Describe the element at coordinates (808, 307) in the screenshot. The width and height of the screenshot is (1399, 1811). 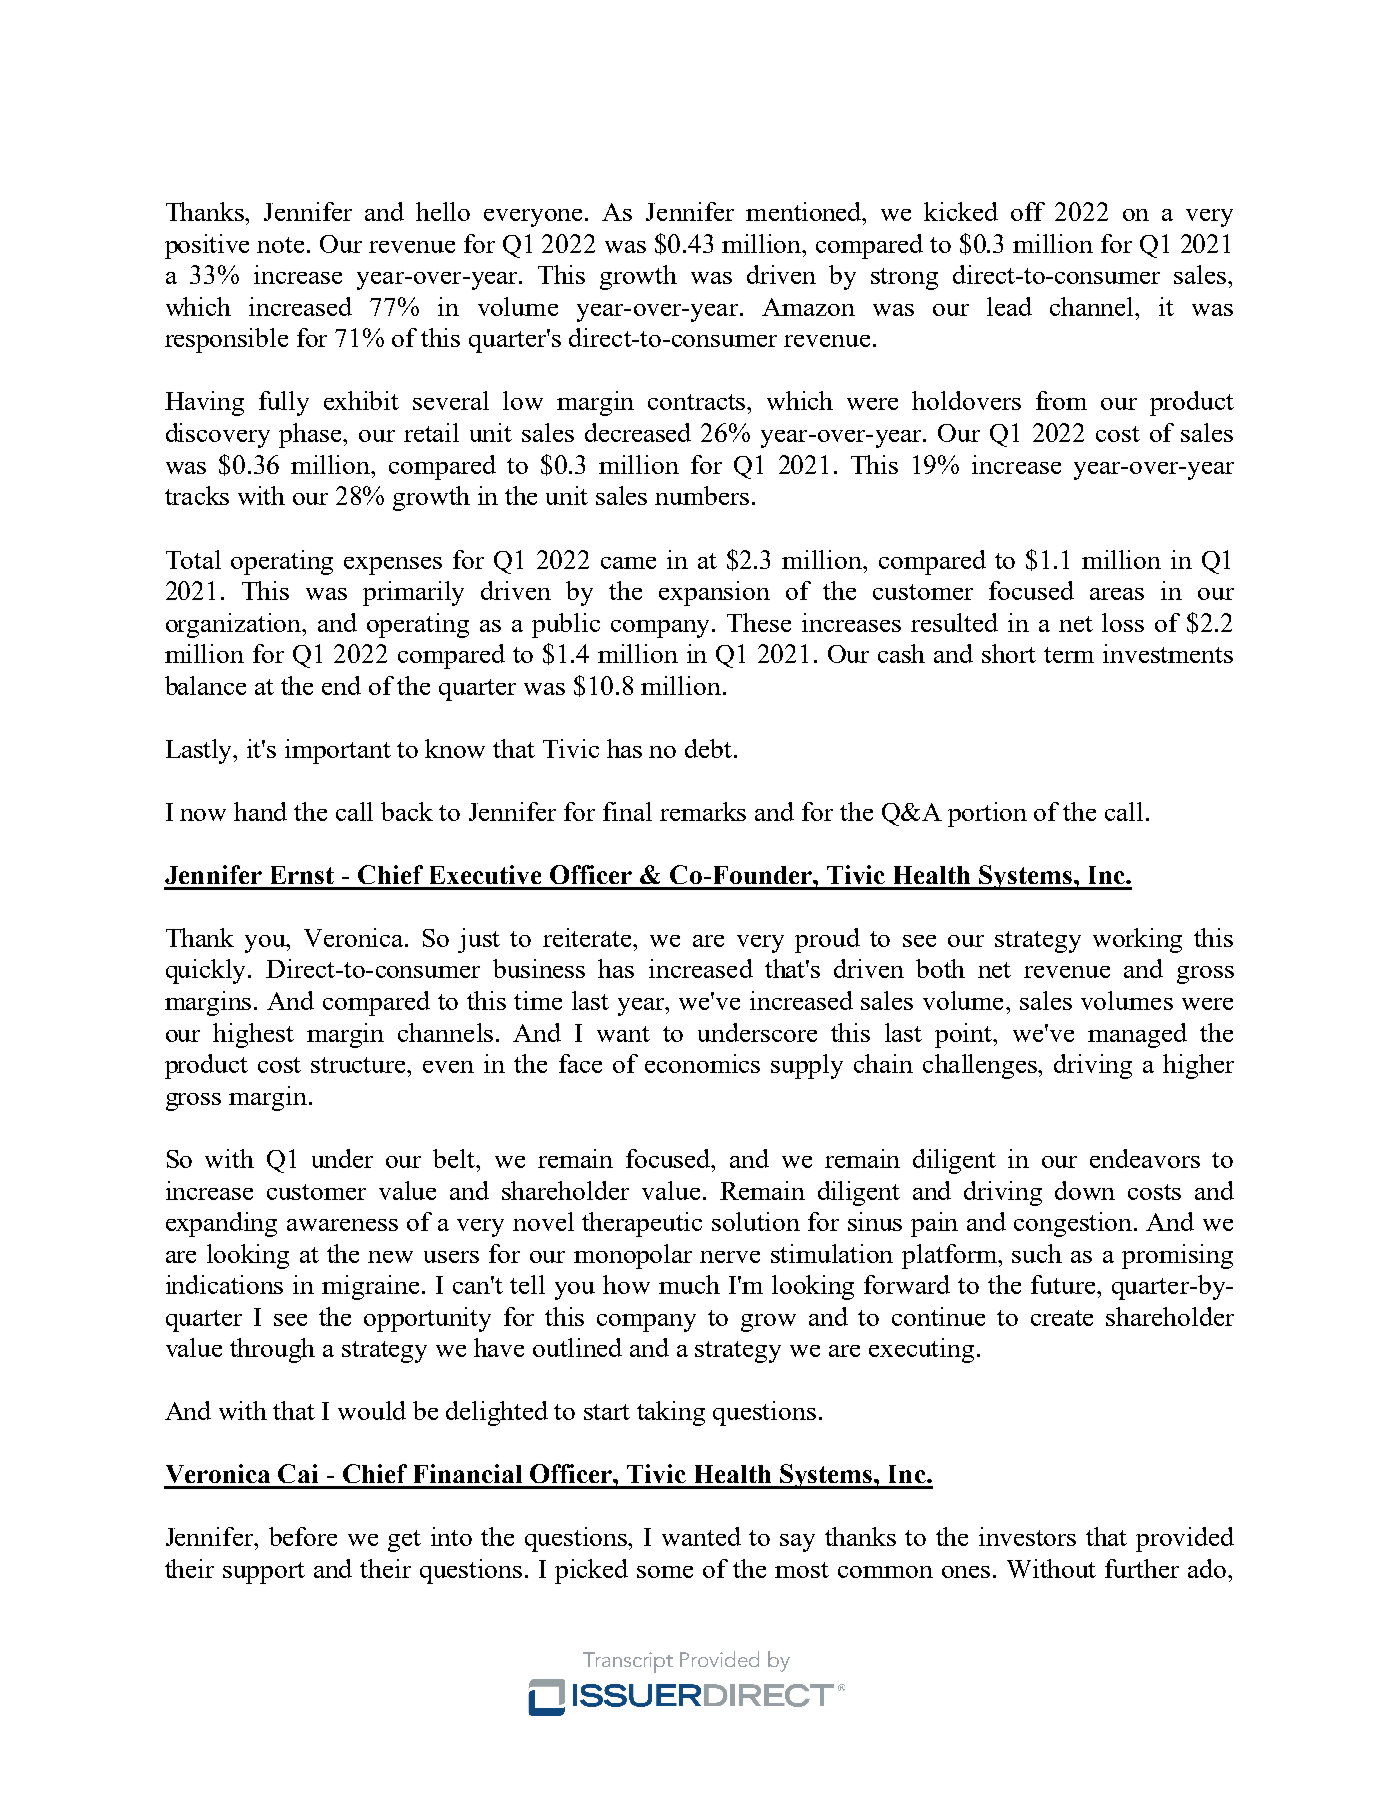
I see `Amazon` at that location.
